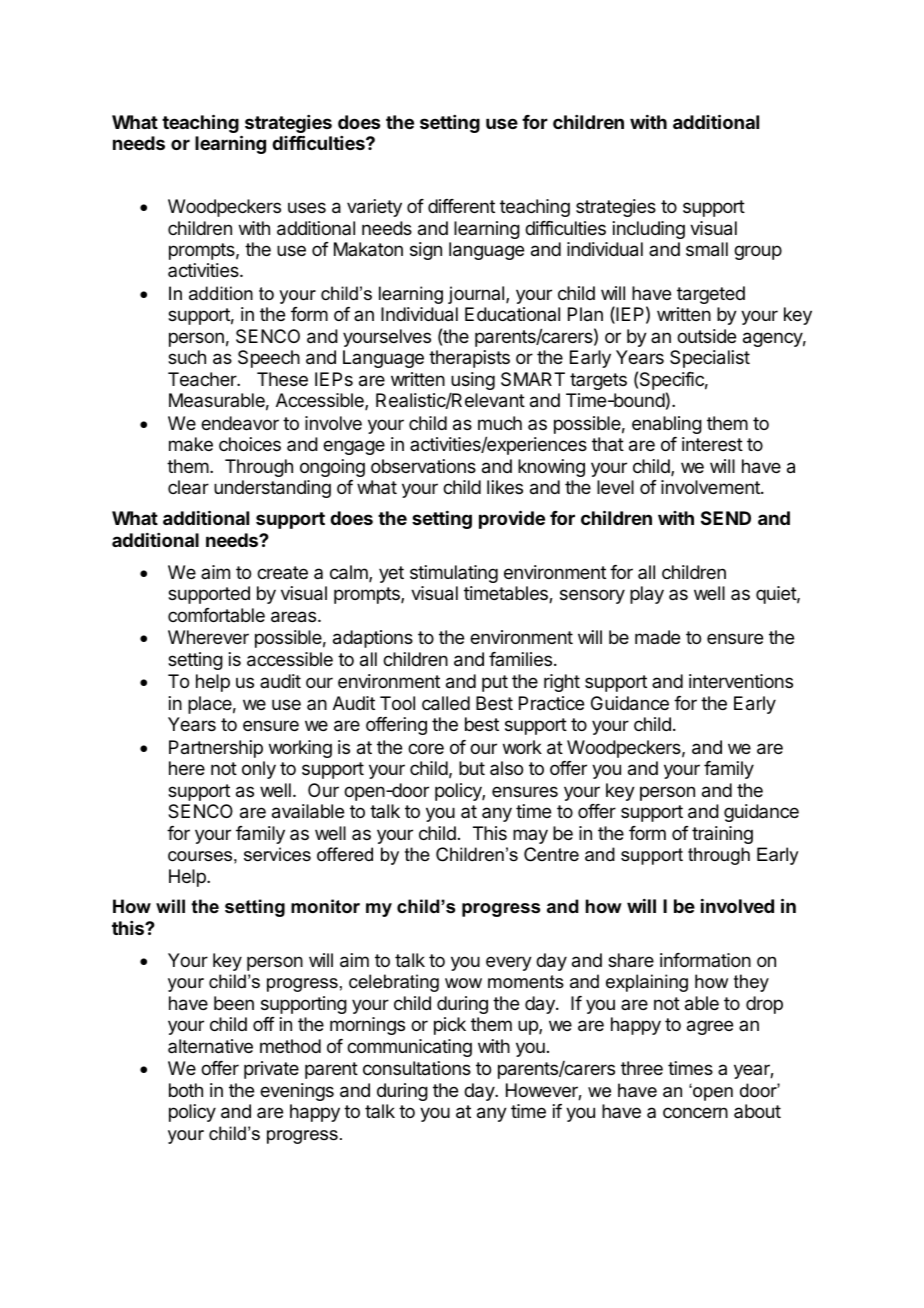 The height and width of the screenshot is (1308, 924). What do you see at coordinates (461, 206) in the screenshot?
I see `different` at bounding box center [461, 206].
